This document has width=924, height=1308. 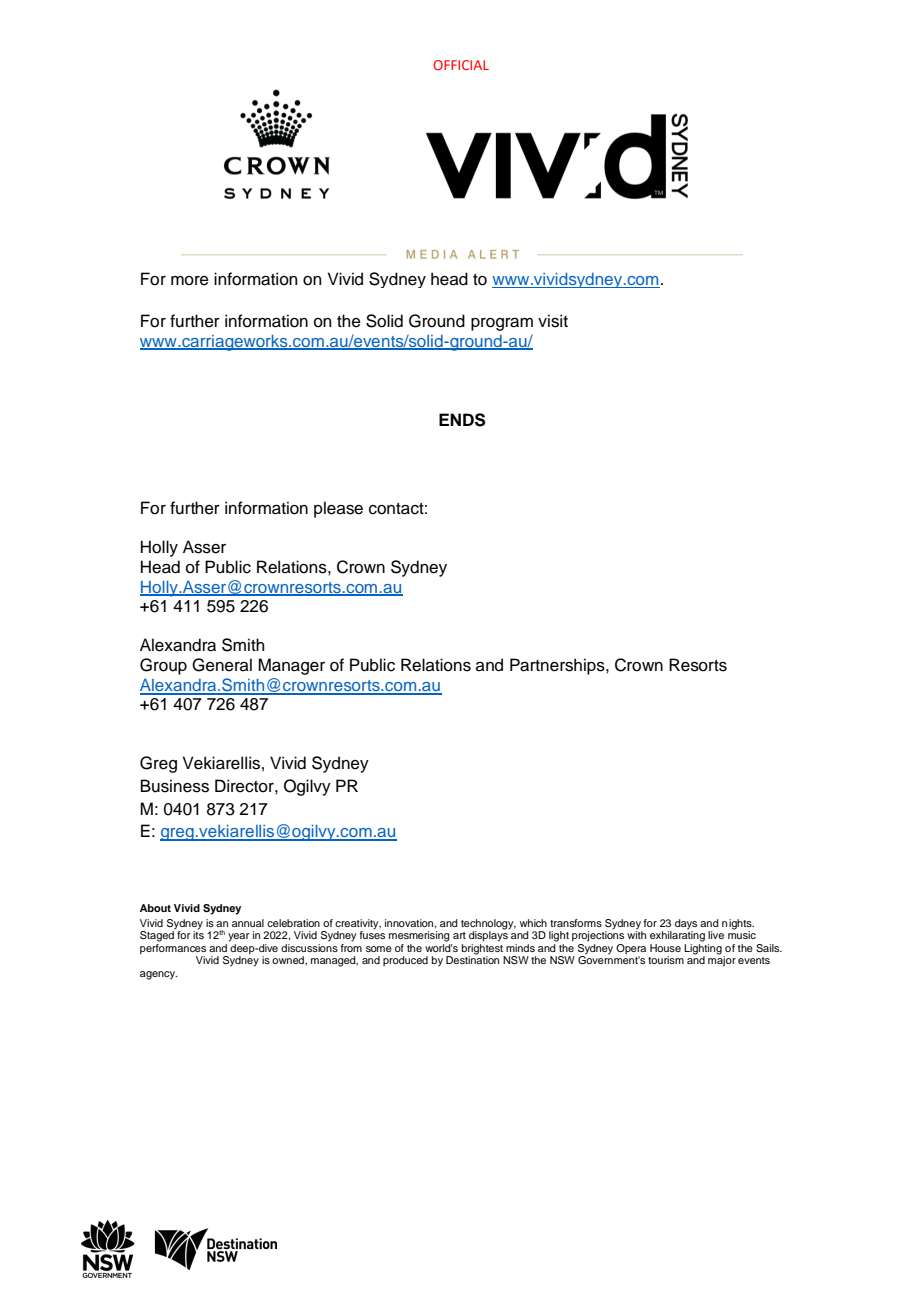 I want to click on more, so click(x=190, y=281).
